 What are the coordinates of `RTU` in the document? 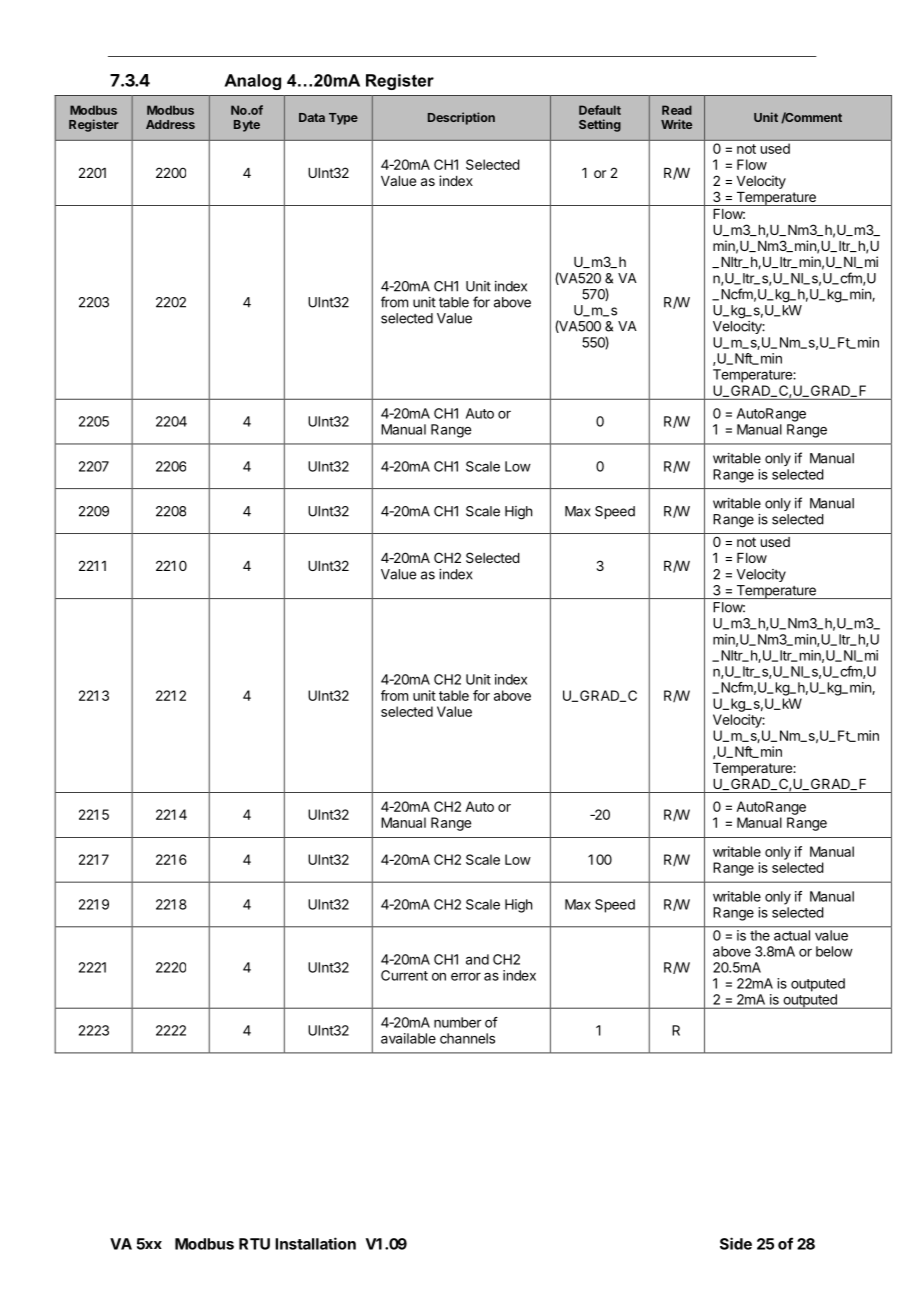 It's located at (254, 1244).
